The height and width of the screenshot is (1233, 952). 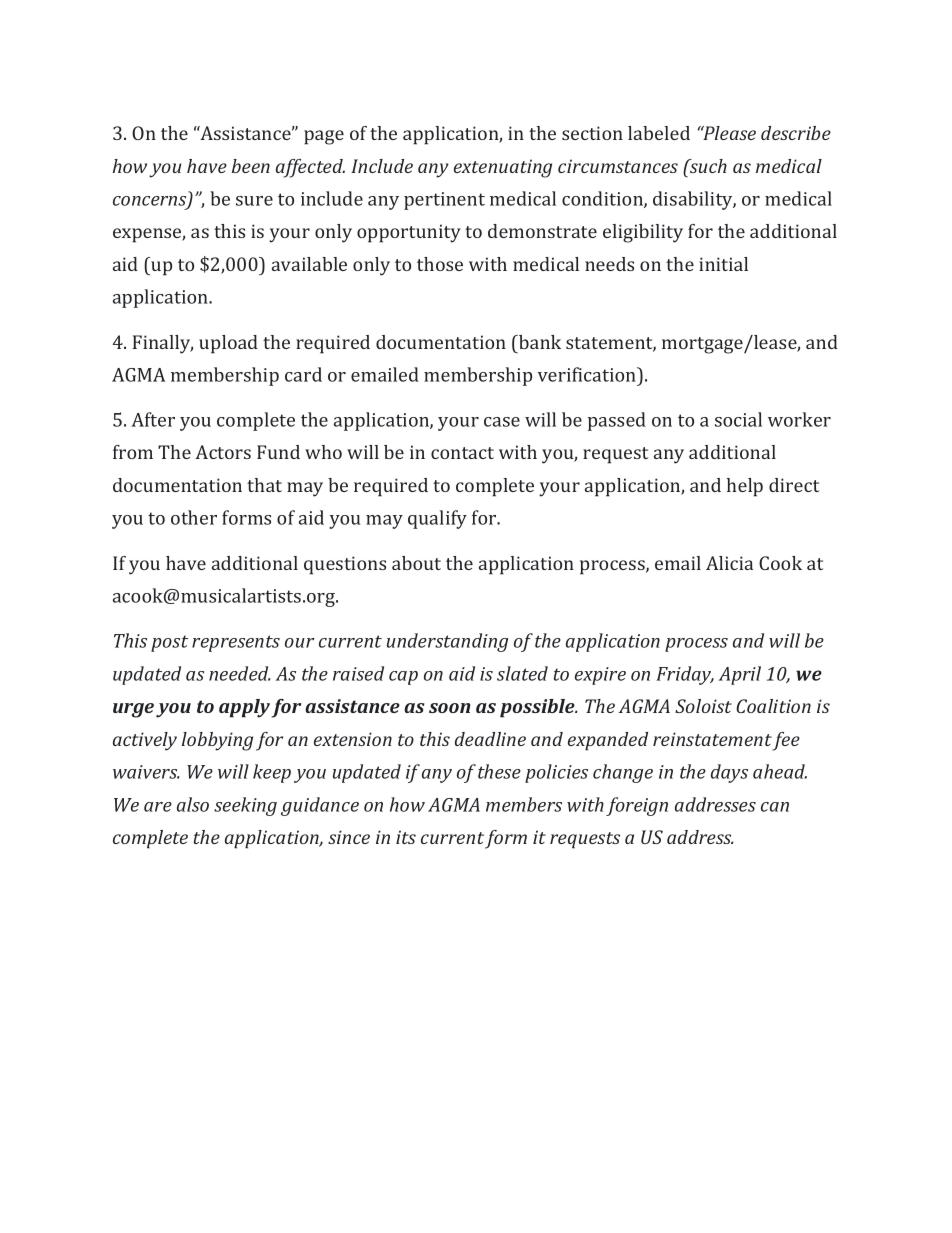 I want to click on can, so click(x=775, y=807).
